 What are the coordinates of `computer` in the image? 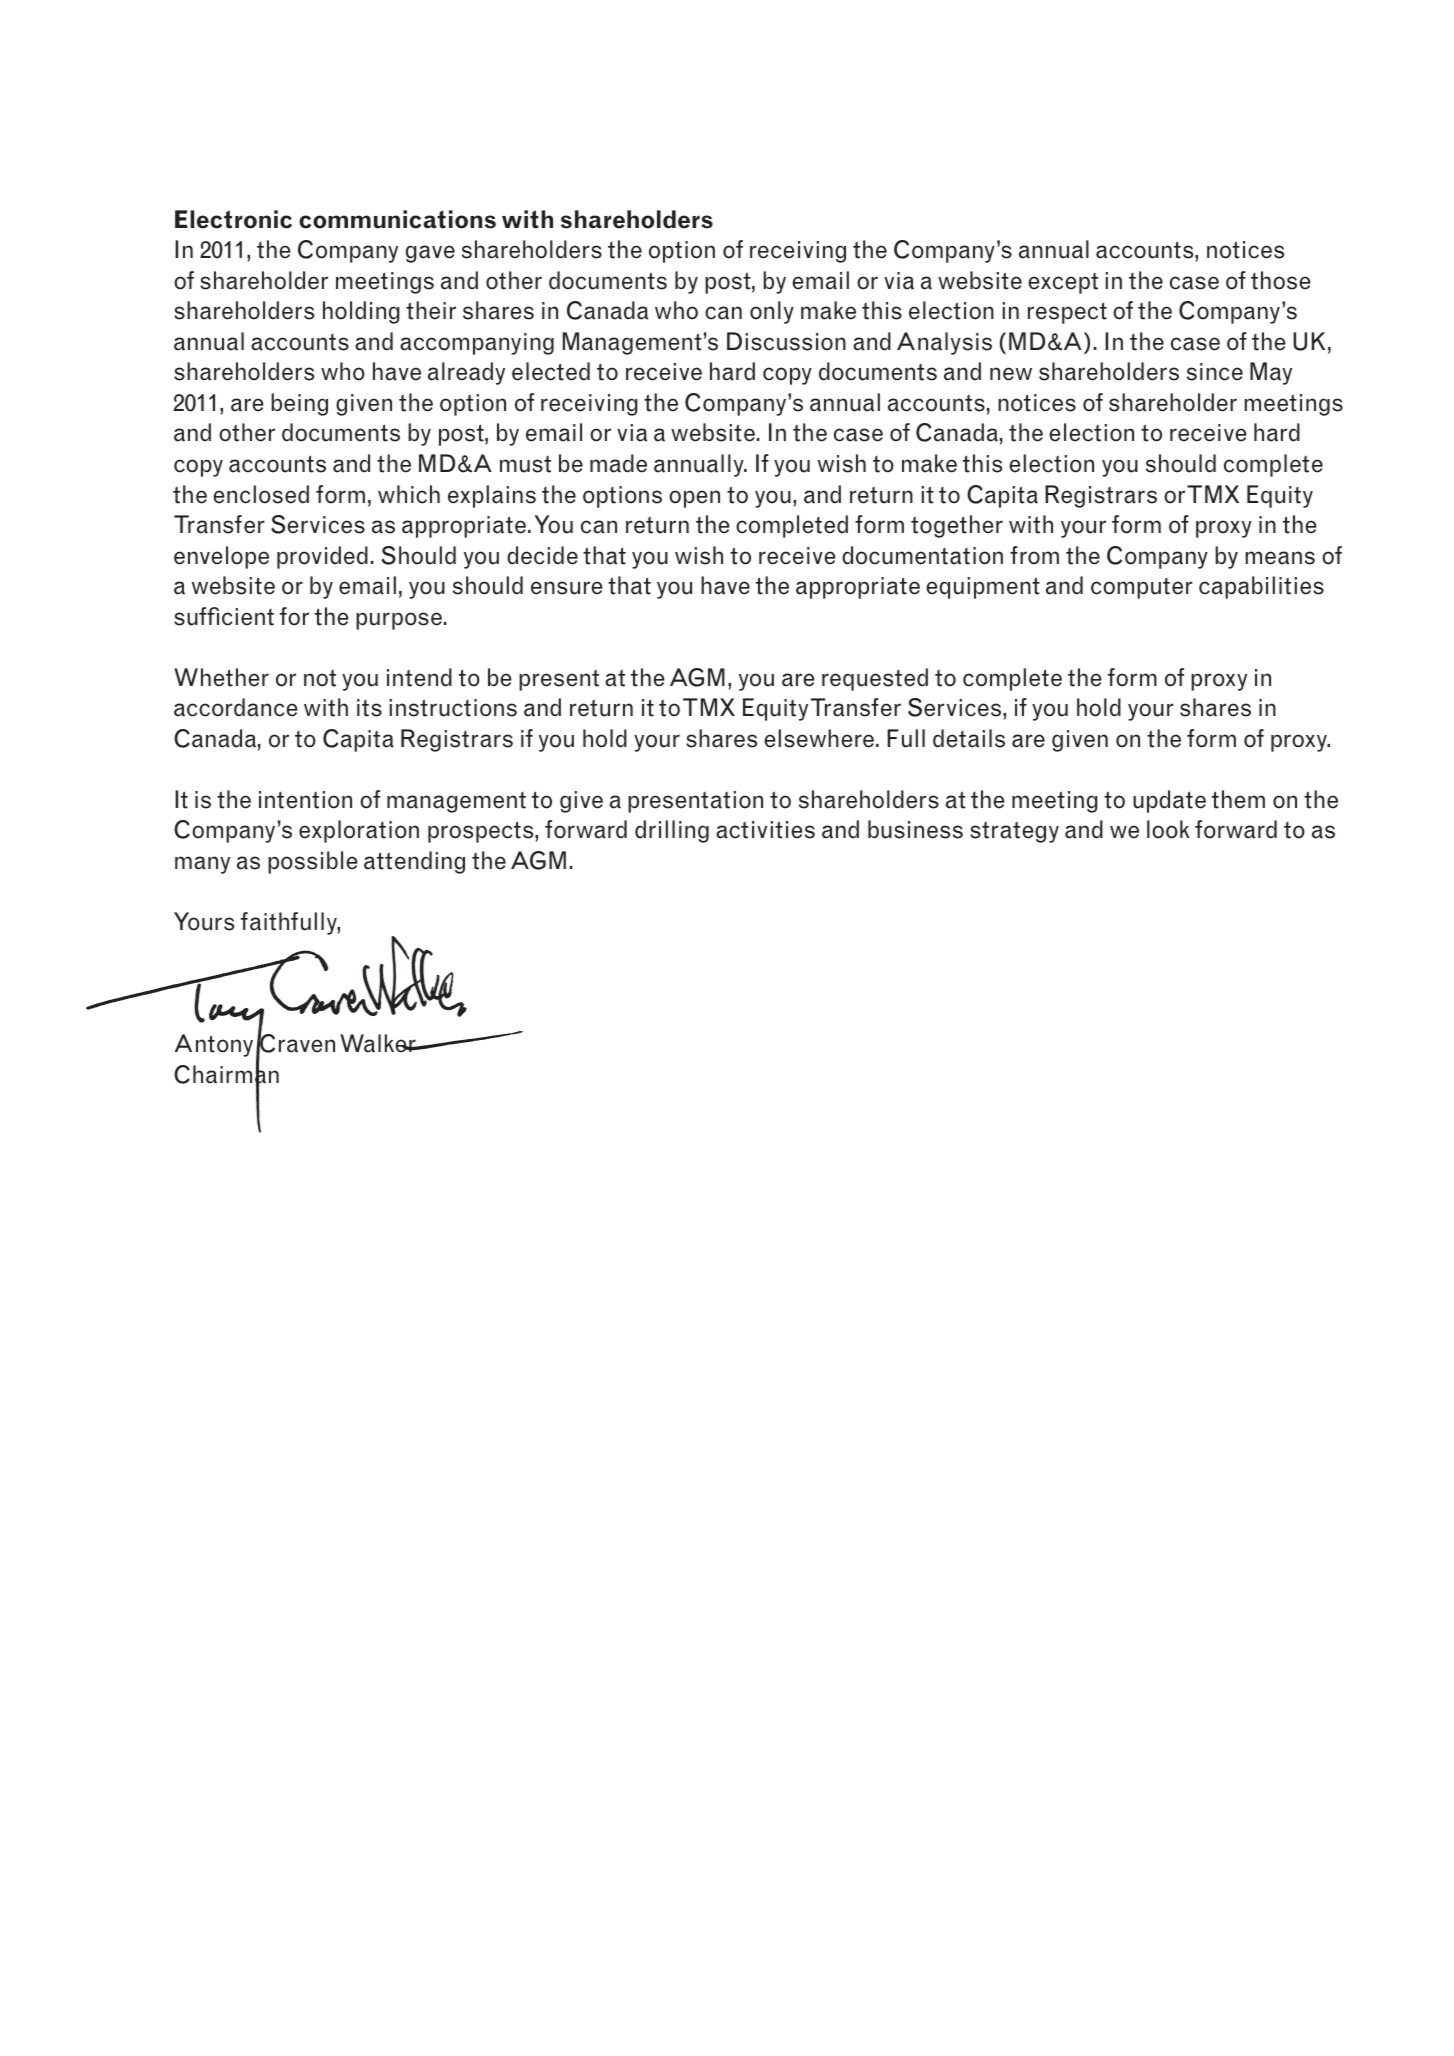 It's located at (1142, 588).
